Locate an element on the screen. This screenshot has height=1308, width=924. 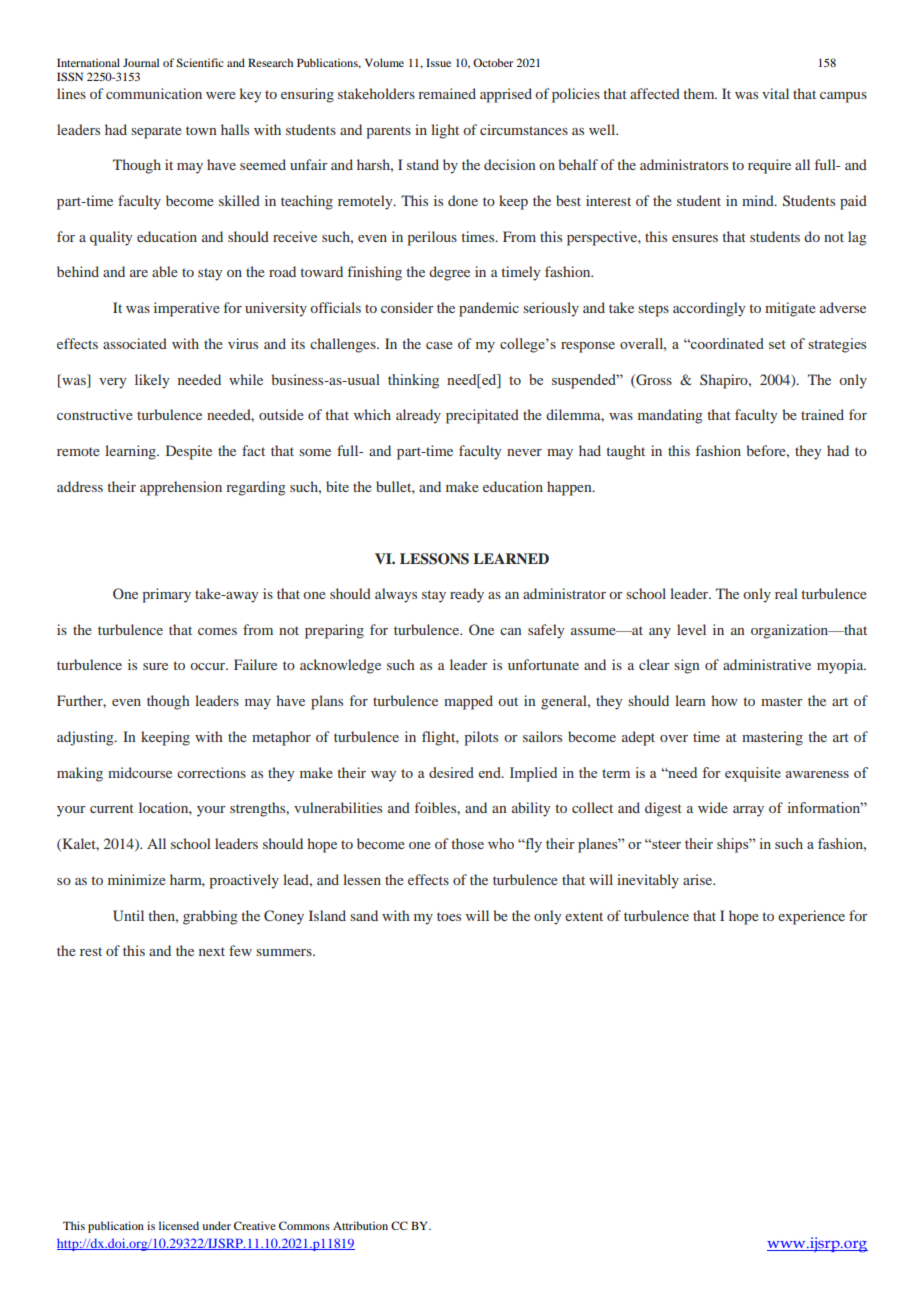
administrative is located at coordinates (767, 664).
